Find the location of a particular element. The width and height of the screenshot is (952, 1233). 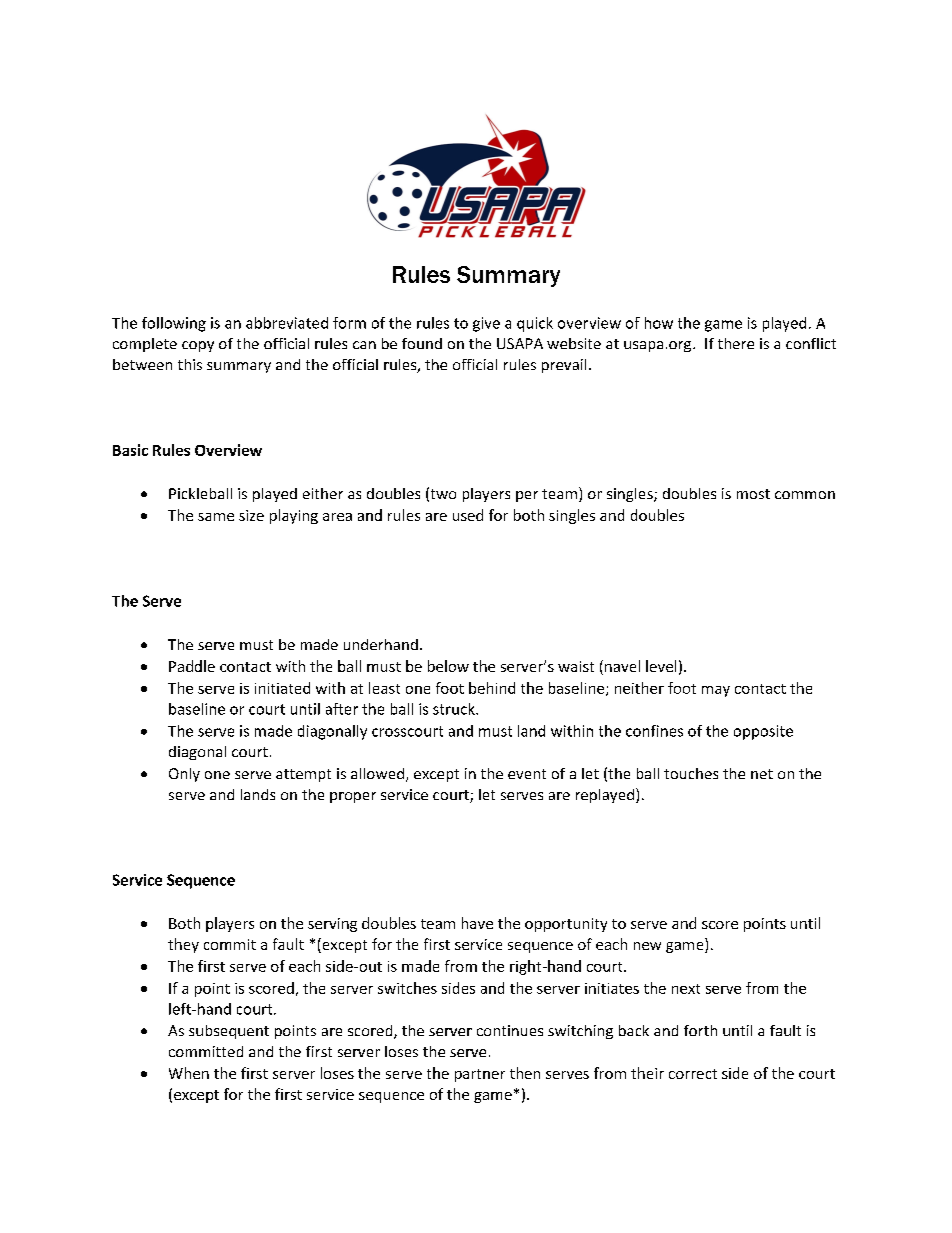

event is located at coordinates (527, 774).
